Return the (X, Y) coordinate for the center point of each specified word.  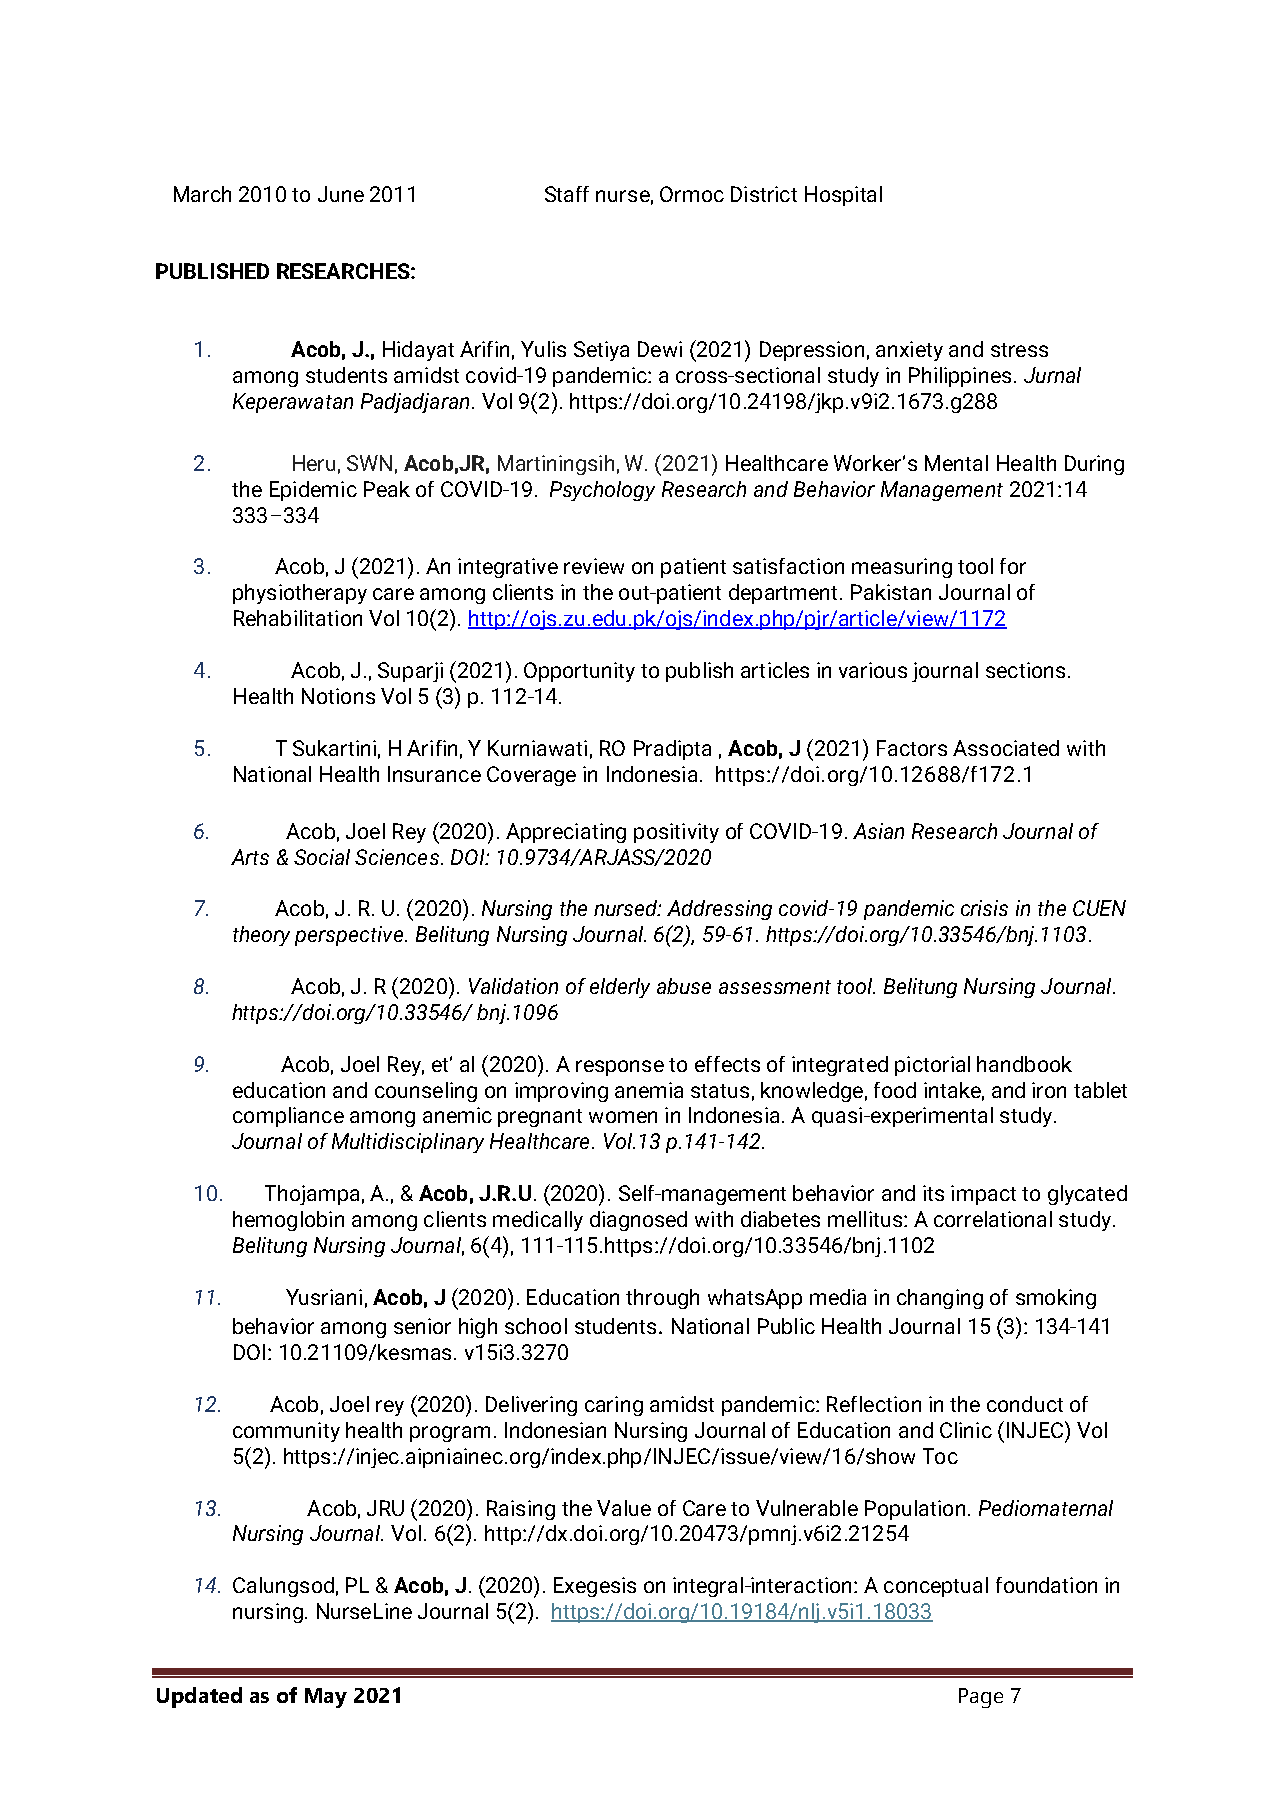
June (341, 194)
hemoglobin (288, 1221)
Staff (567, 194)
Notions (338, 696)
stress (1019, 350)
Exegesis (595, 1587)
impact (983, 1195)
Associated (1006, 748)
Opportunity (579, 672)
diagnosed (638, 1221)
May (326, 1698)
